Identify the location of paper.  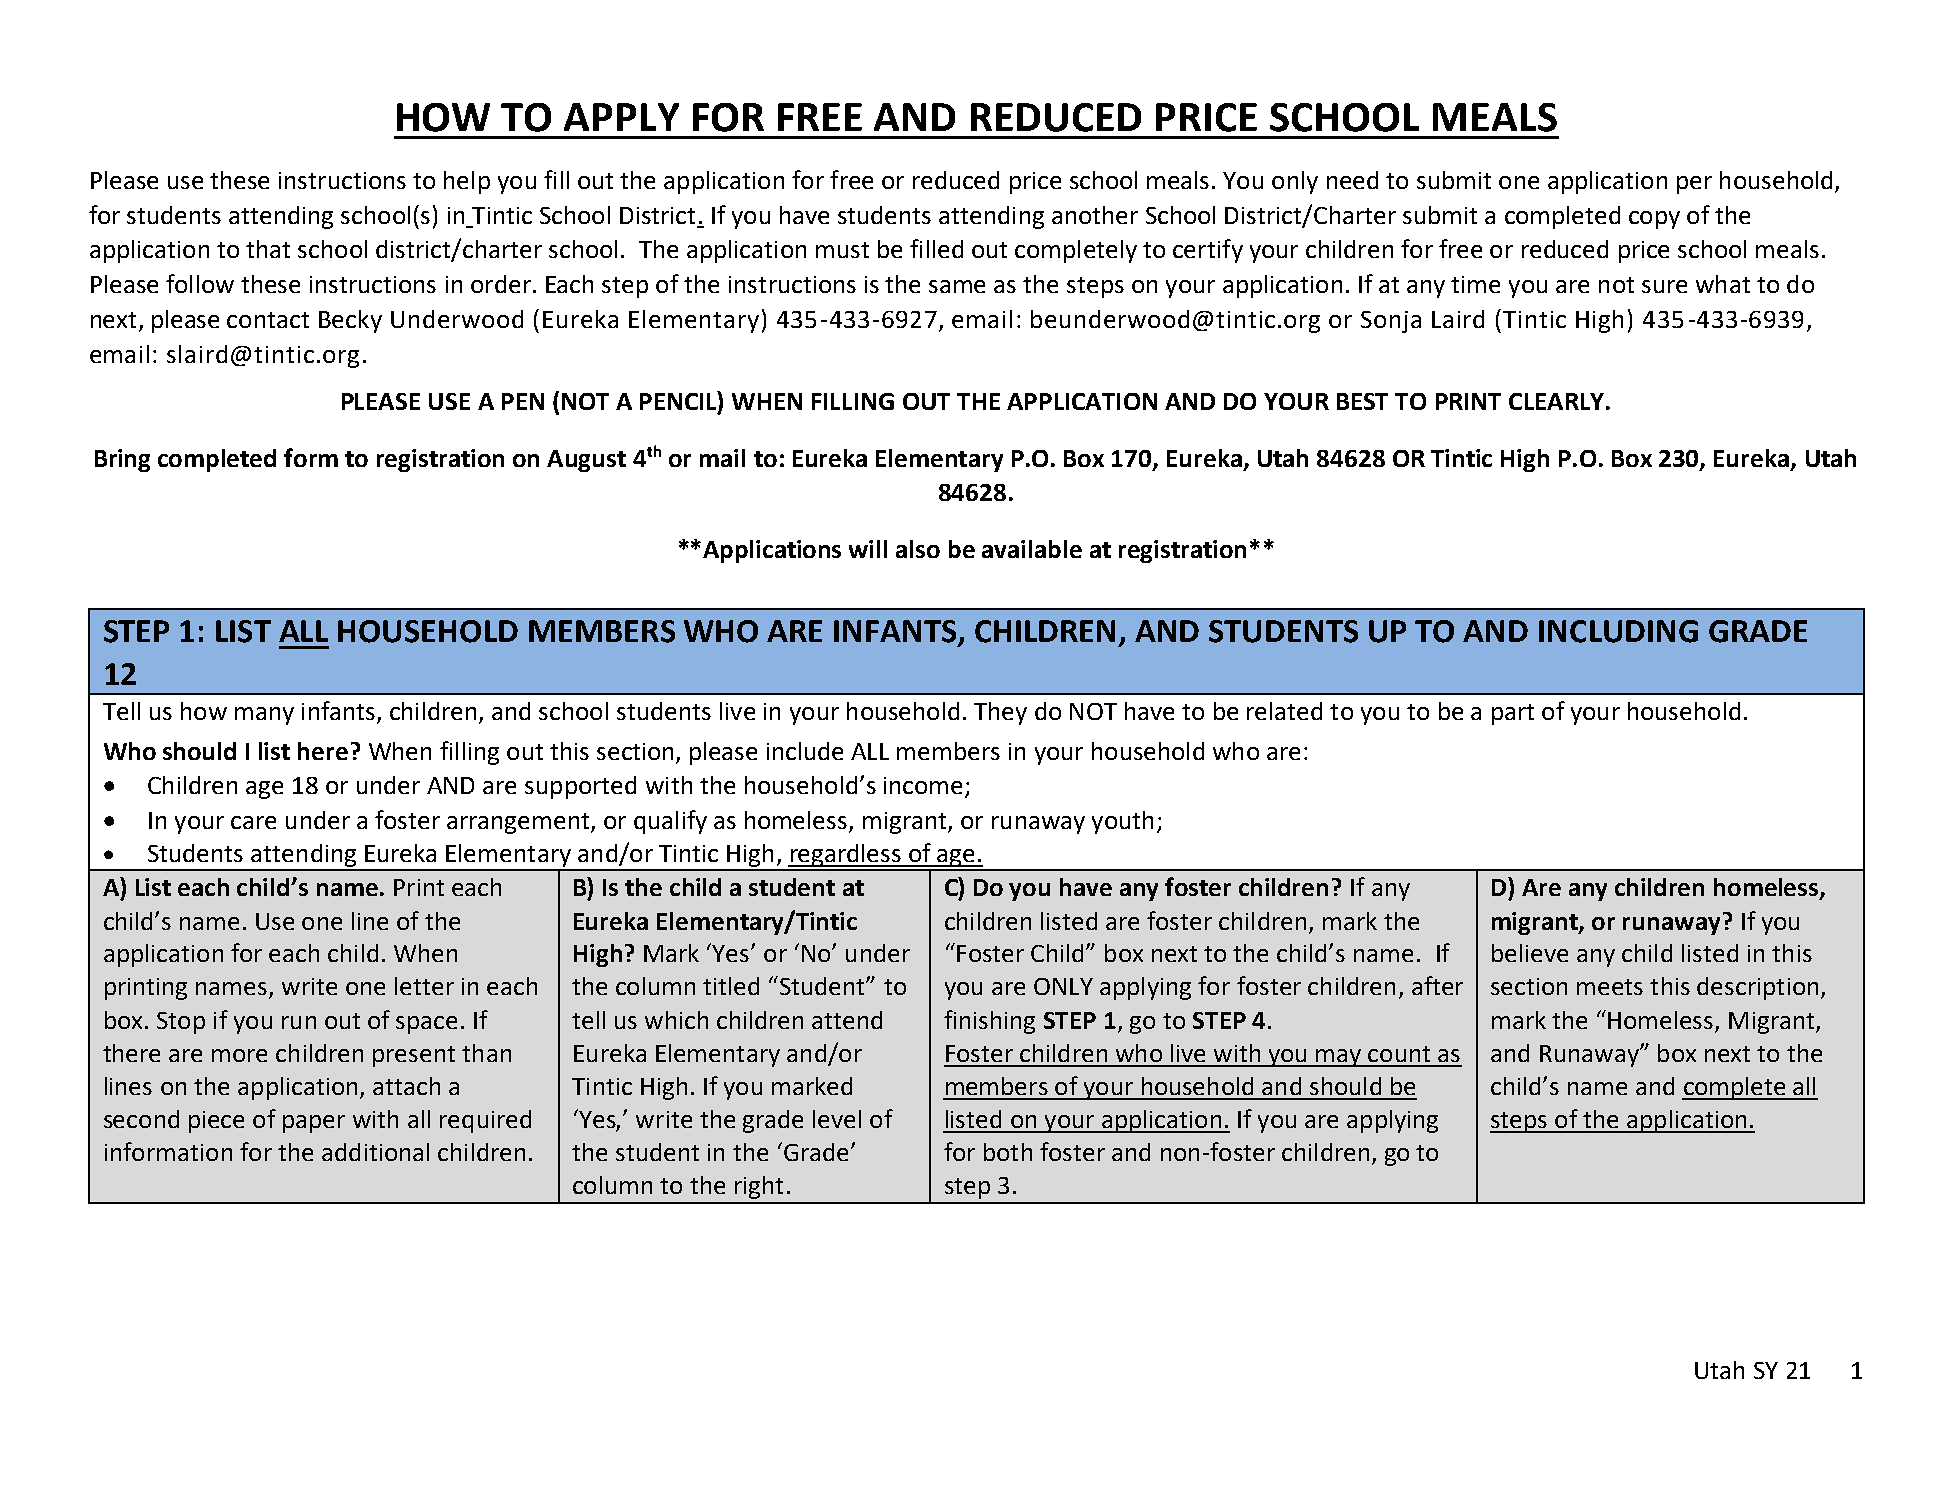
(314, 1124).
